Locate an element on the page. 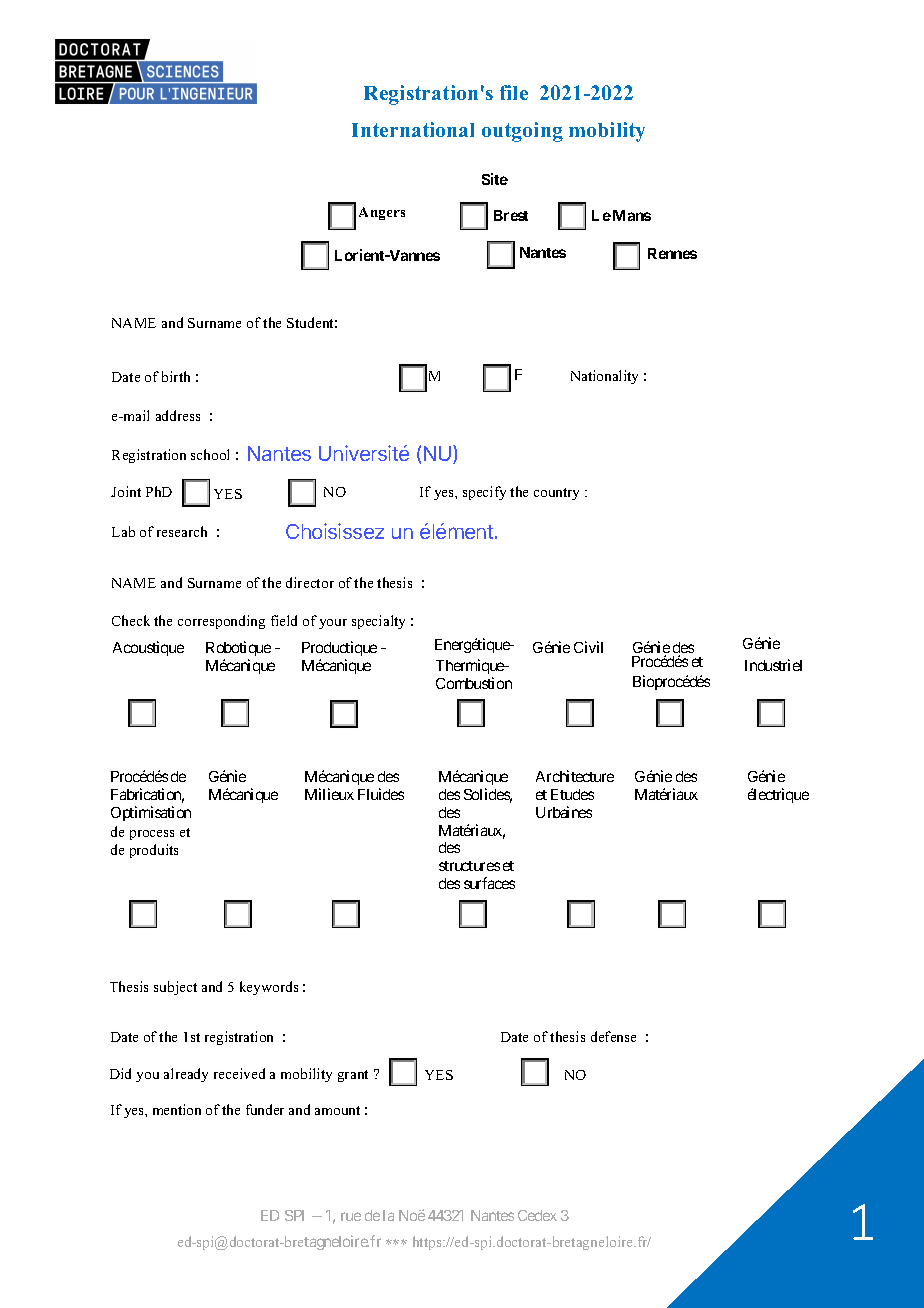  birth is located at coordinates (176, 376).
